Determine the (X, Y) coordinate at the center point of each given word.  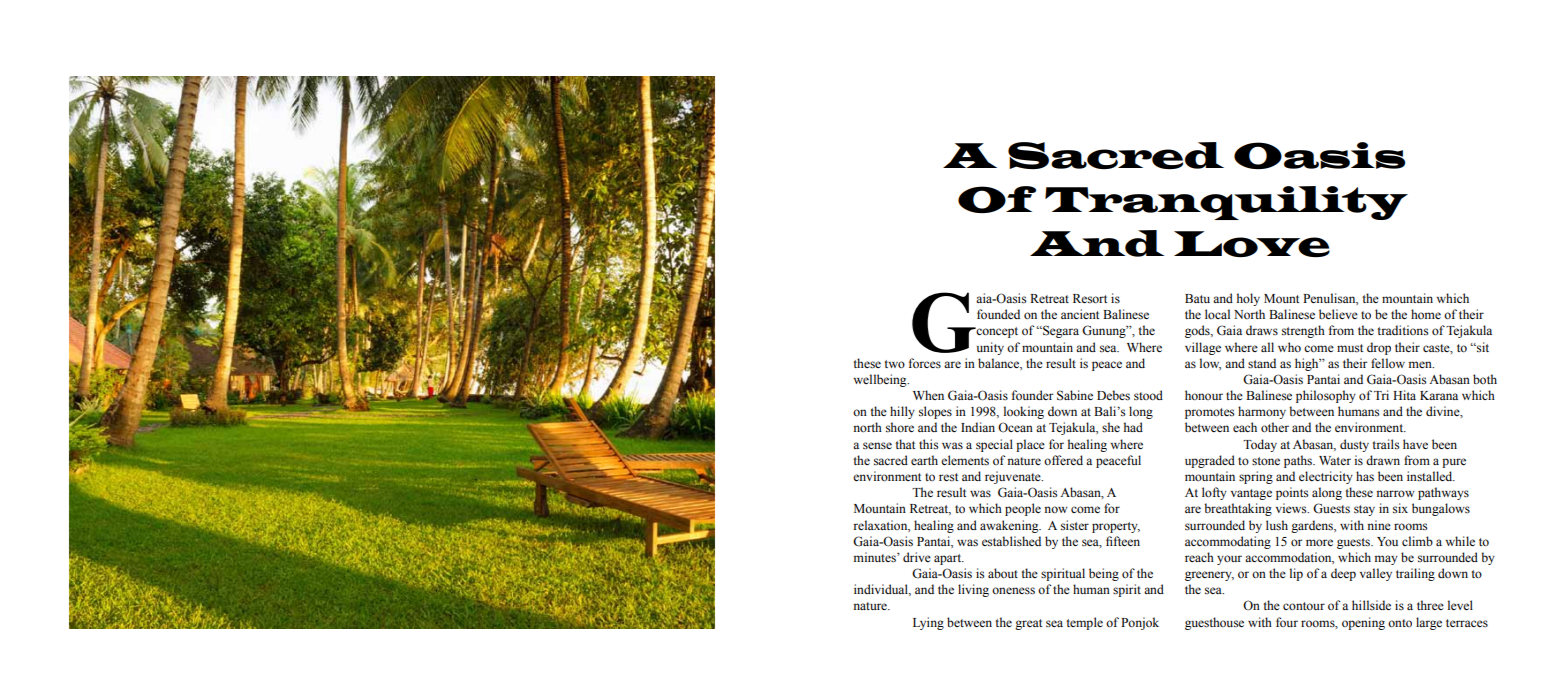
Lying (928, 623)
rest (948, 477)
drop (1379, 348)
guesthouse (1214, 623)
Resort (1090, 298)
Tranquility (1226, 203)
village (1203, 348)
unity (990, 348)
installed (1431, 476)
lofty (1214, 493)
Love (1252, 244)
